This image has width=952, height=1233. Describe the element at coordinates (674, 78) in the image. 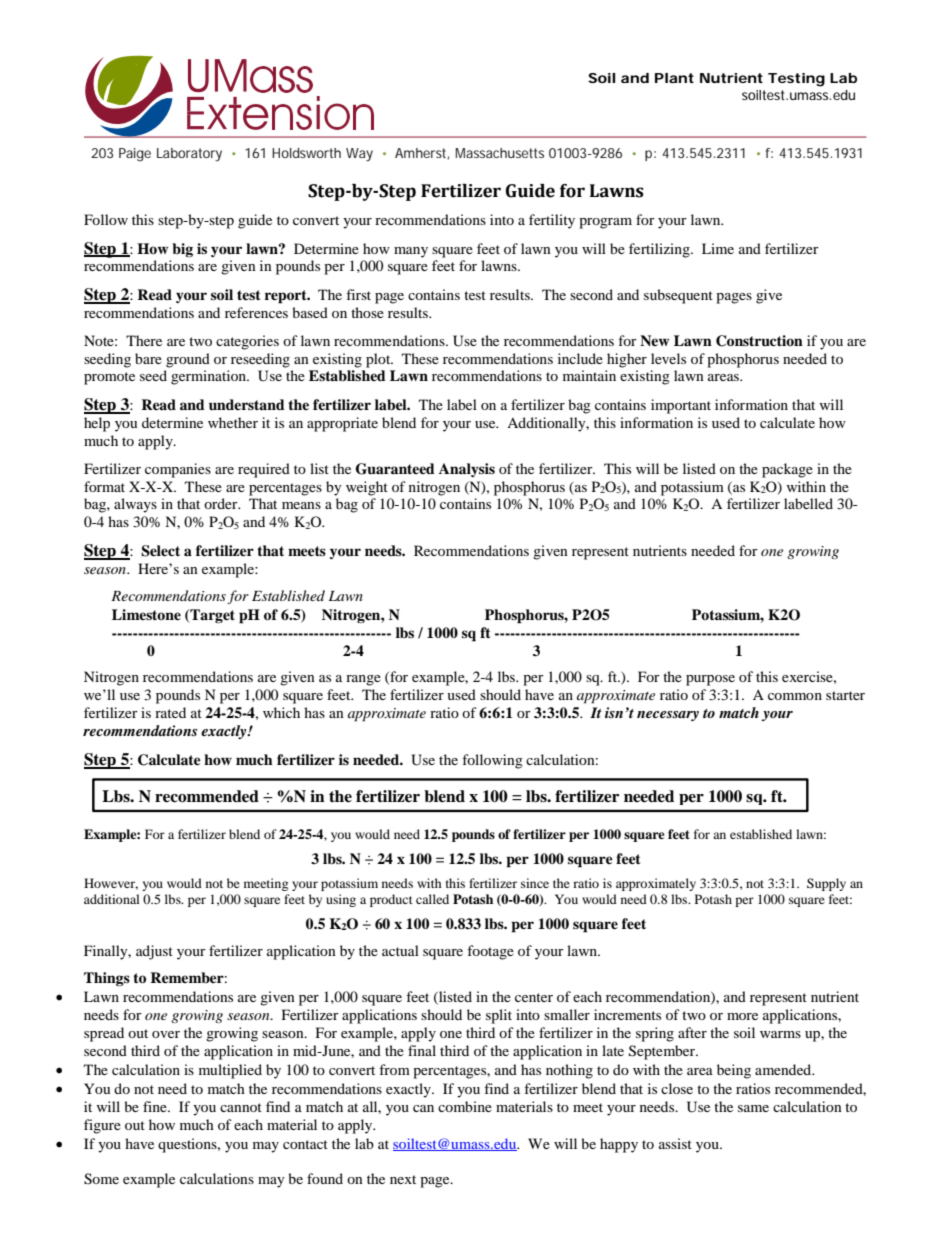

I see `Plant` at that location.
